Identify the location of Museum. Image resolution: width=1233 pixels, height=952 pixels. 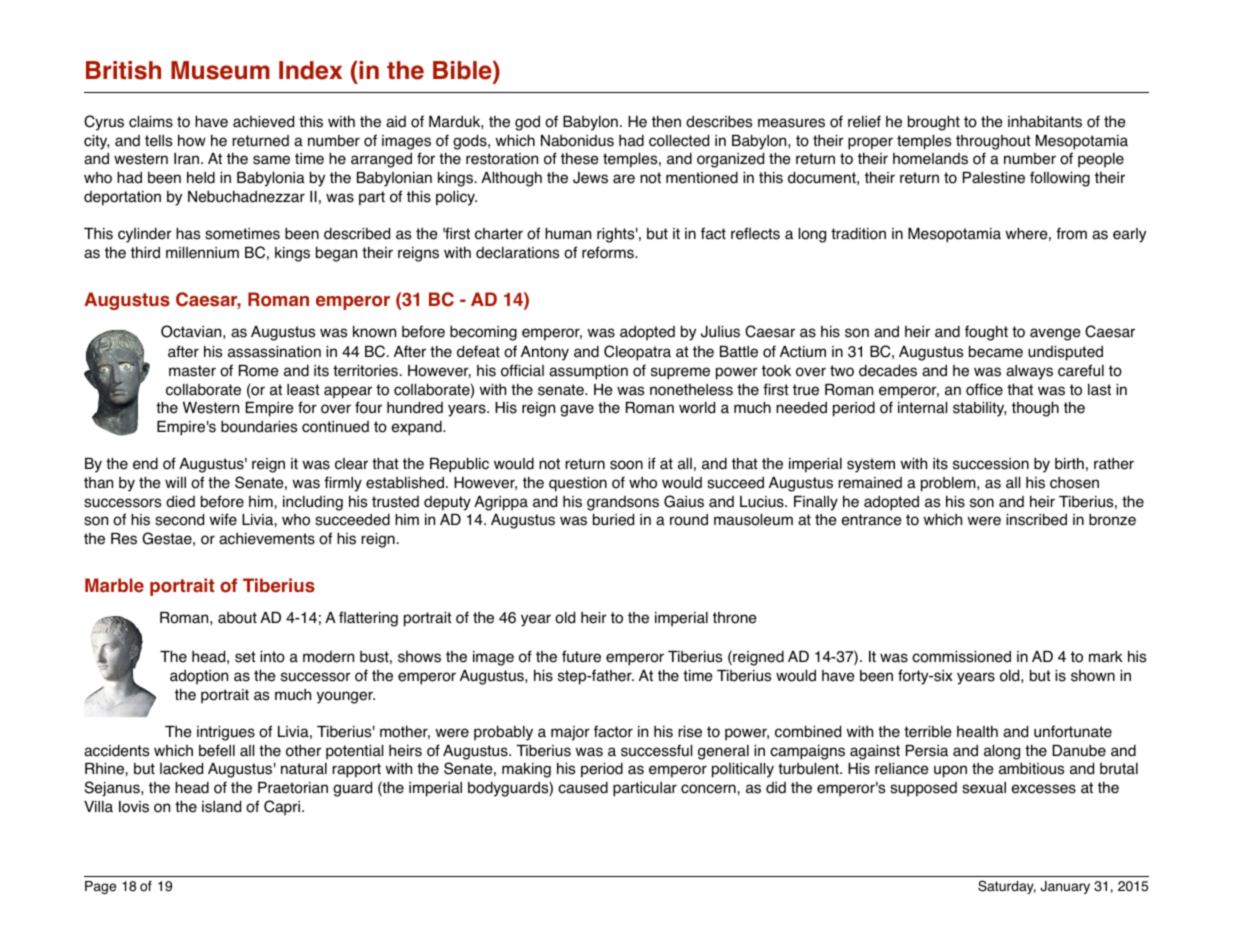
(220, 70).
